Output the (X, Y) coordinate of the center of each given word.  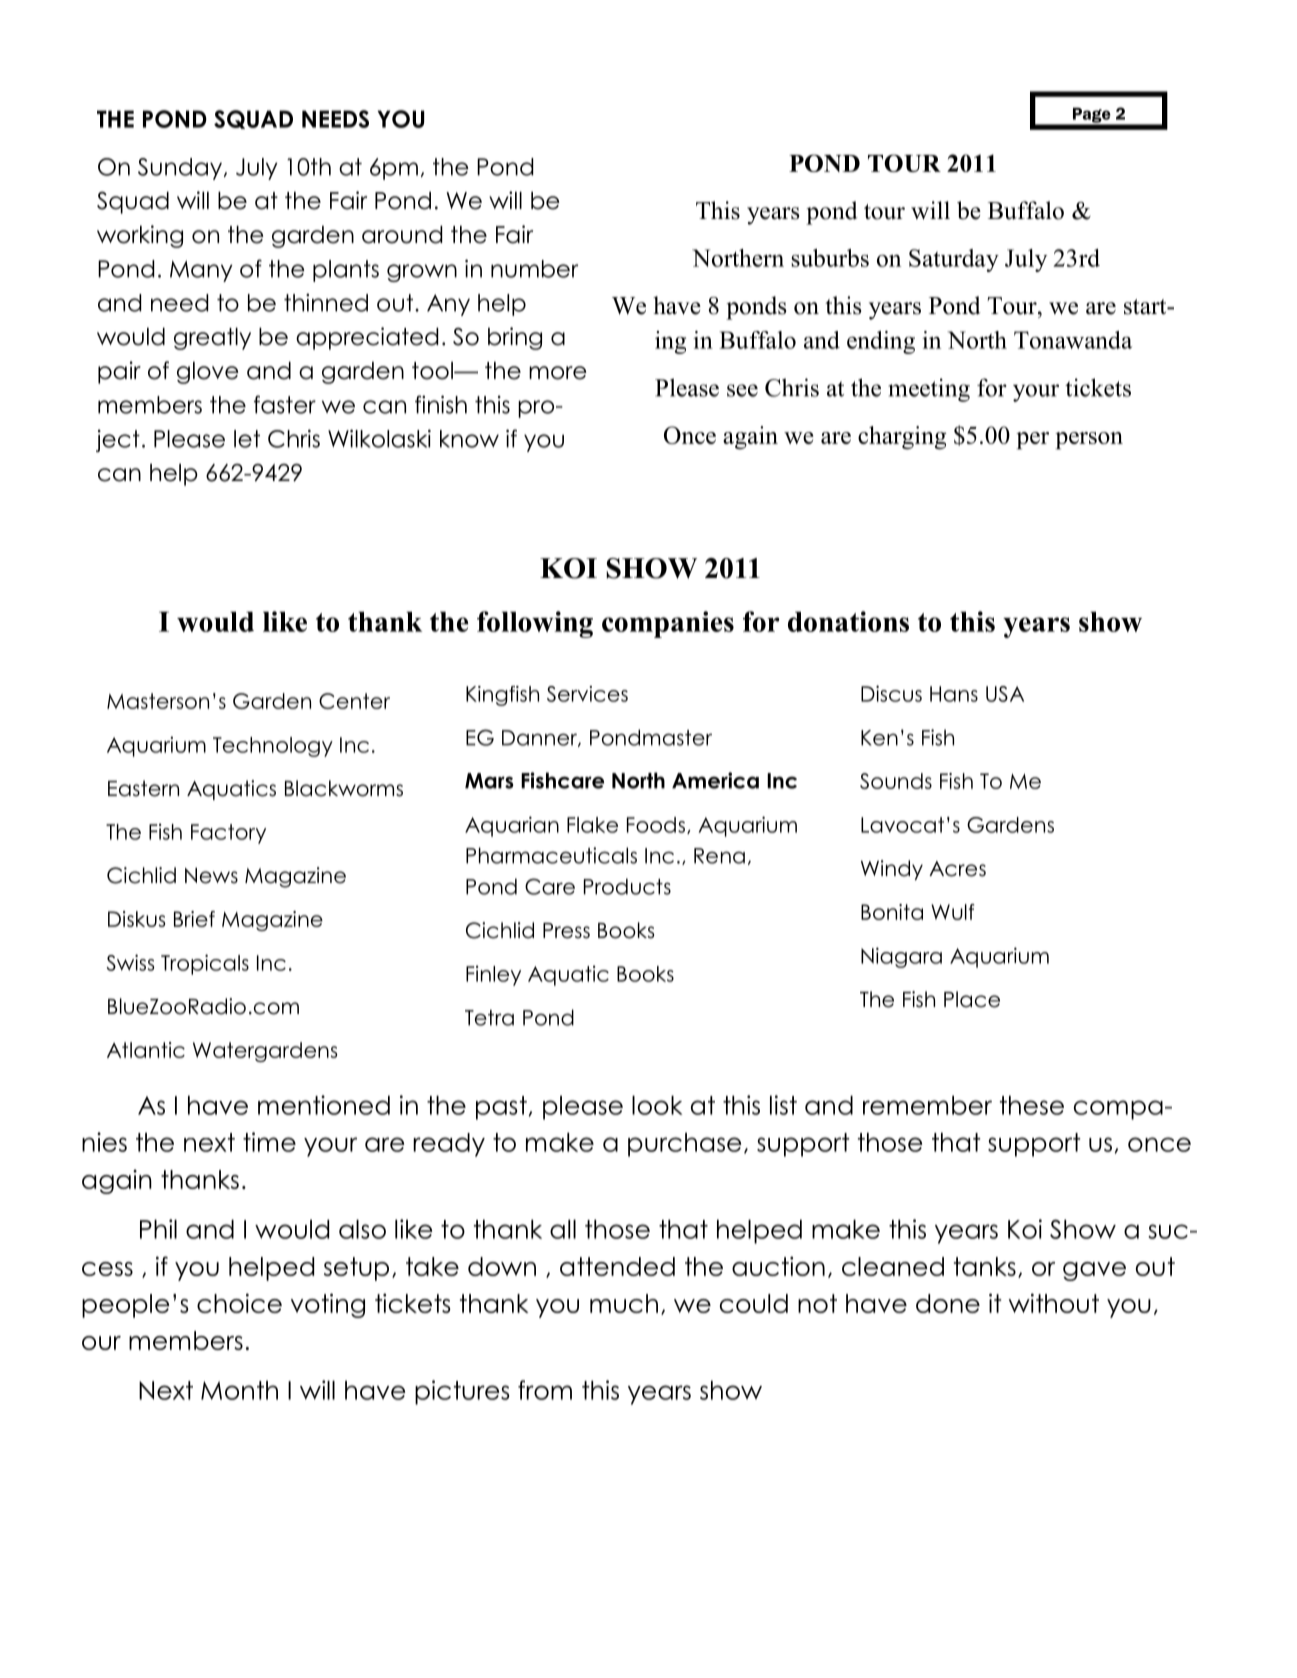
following (535, 624)
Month (239, 1390)
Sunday (180, 169)
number (534, 269)
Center (354, 701)
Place (972, 999)
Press (566, 931)
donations (848, 621)
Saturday (954, 260)
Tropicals (205, 964)
